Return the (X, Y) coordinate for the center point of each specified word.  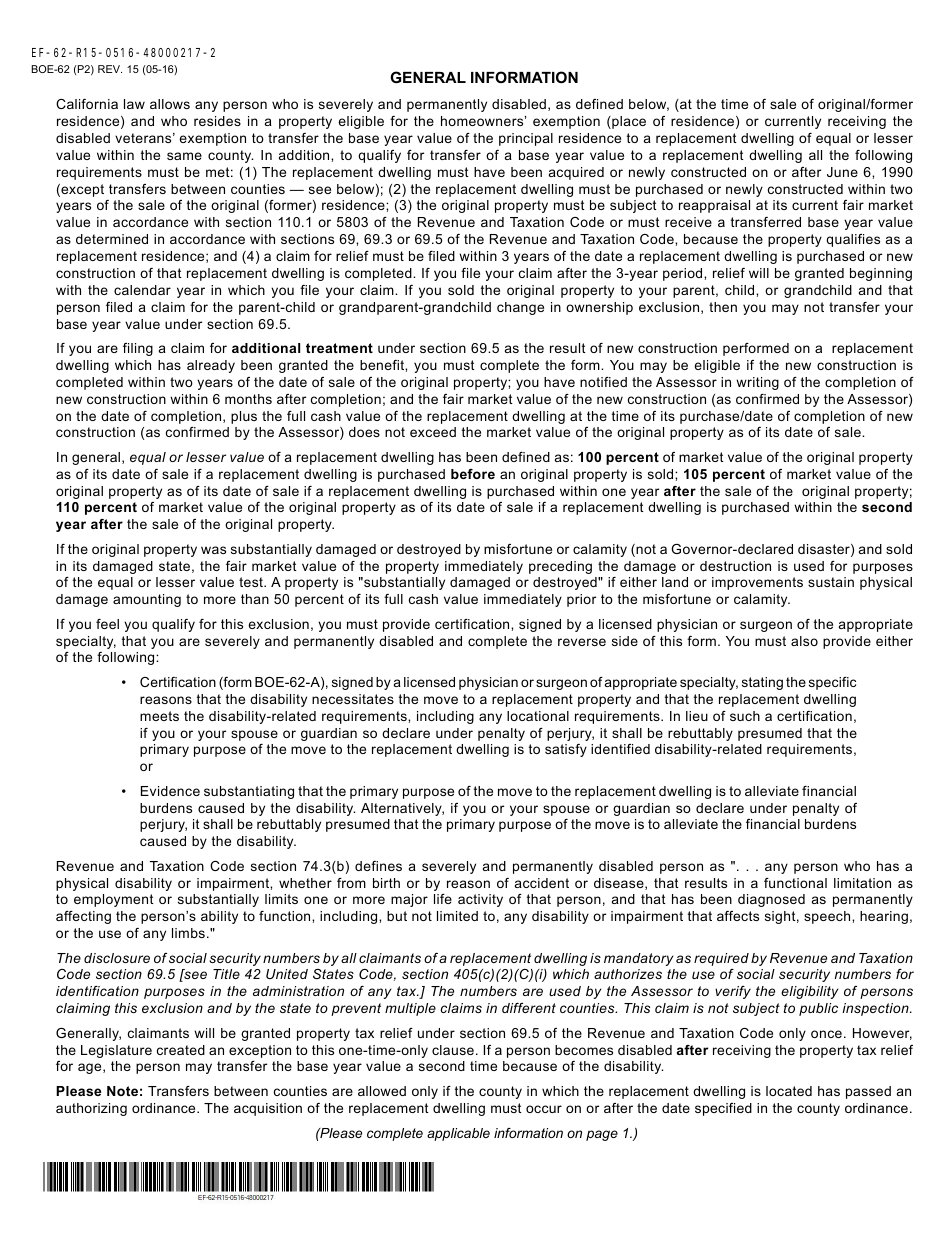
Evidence (170, 791)
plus (244, 417)
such (745, 716)
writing (757, 383)
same (184, 156)
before (473, 474)
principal (526, 139)
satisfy (566, 750)
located (789, 1091)
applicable (458, 1134)
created (181, 1050)
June (842, 172)
